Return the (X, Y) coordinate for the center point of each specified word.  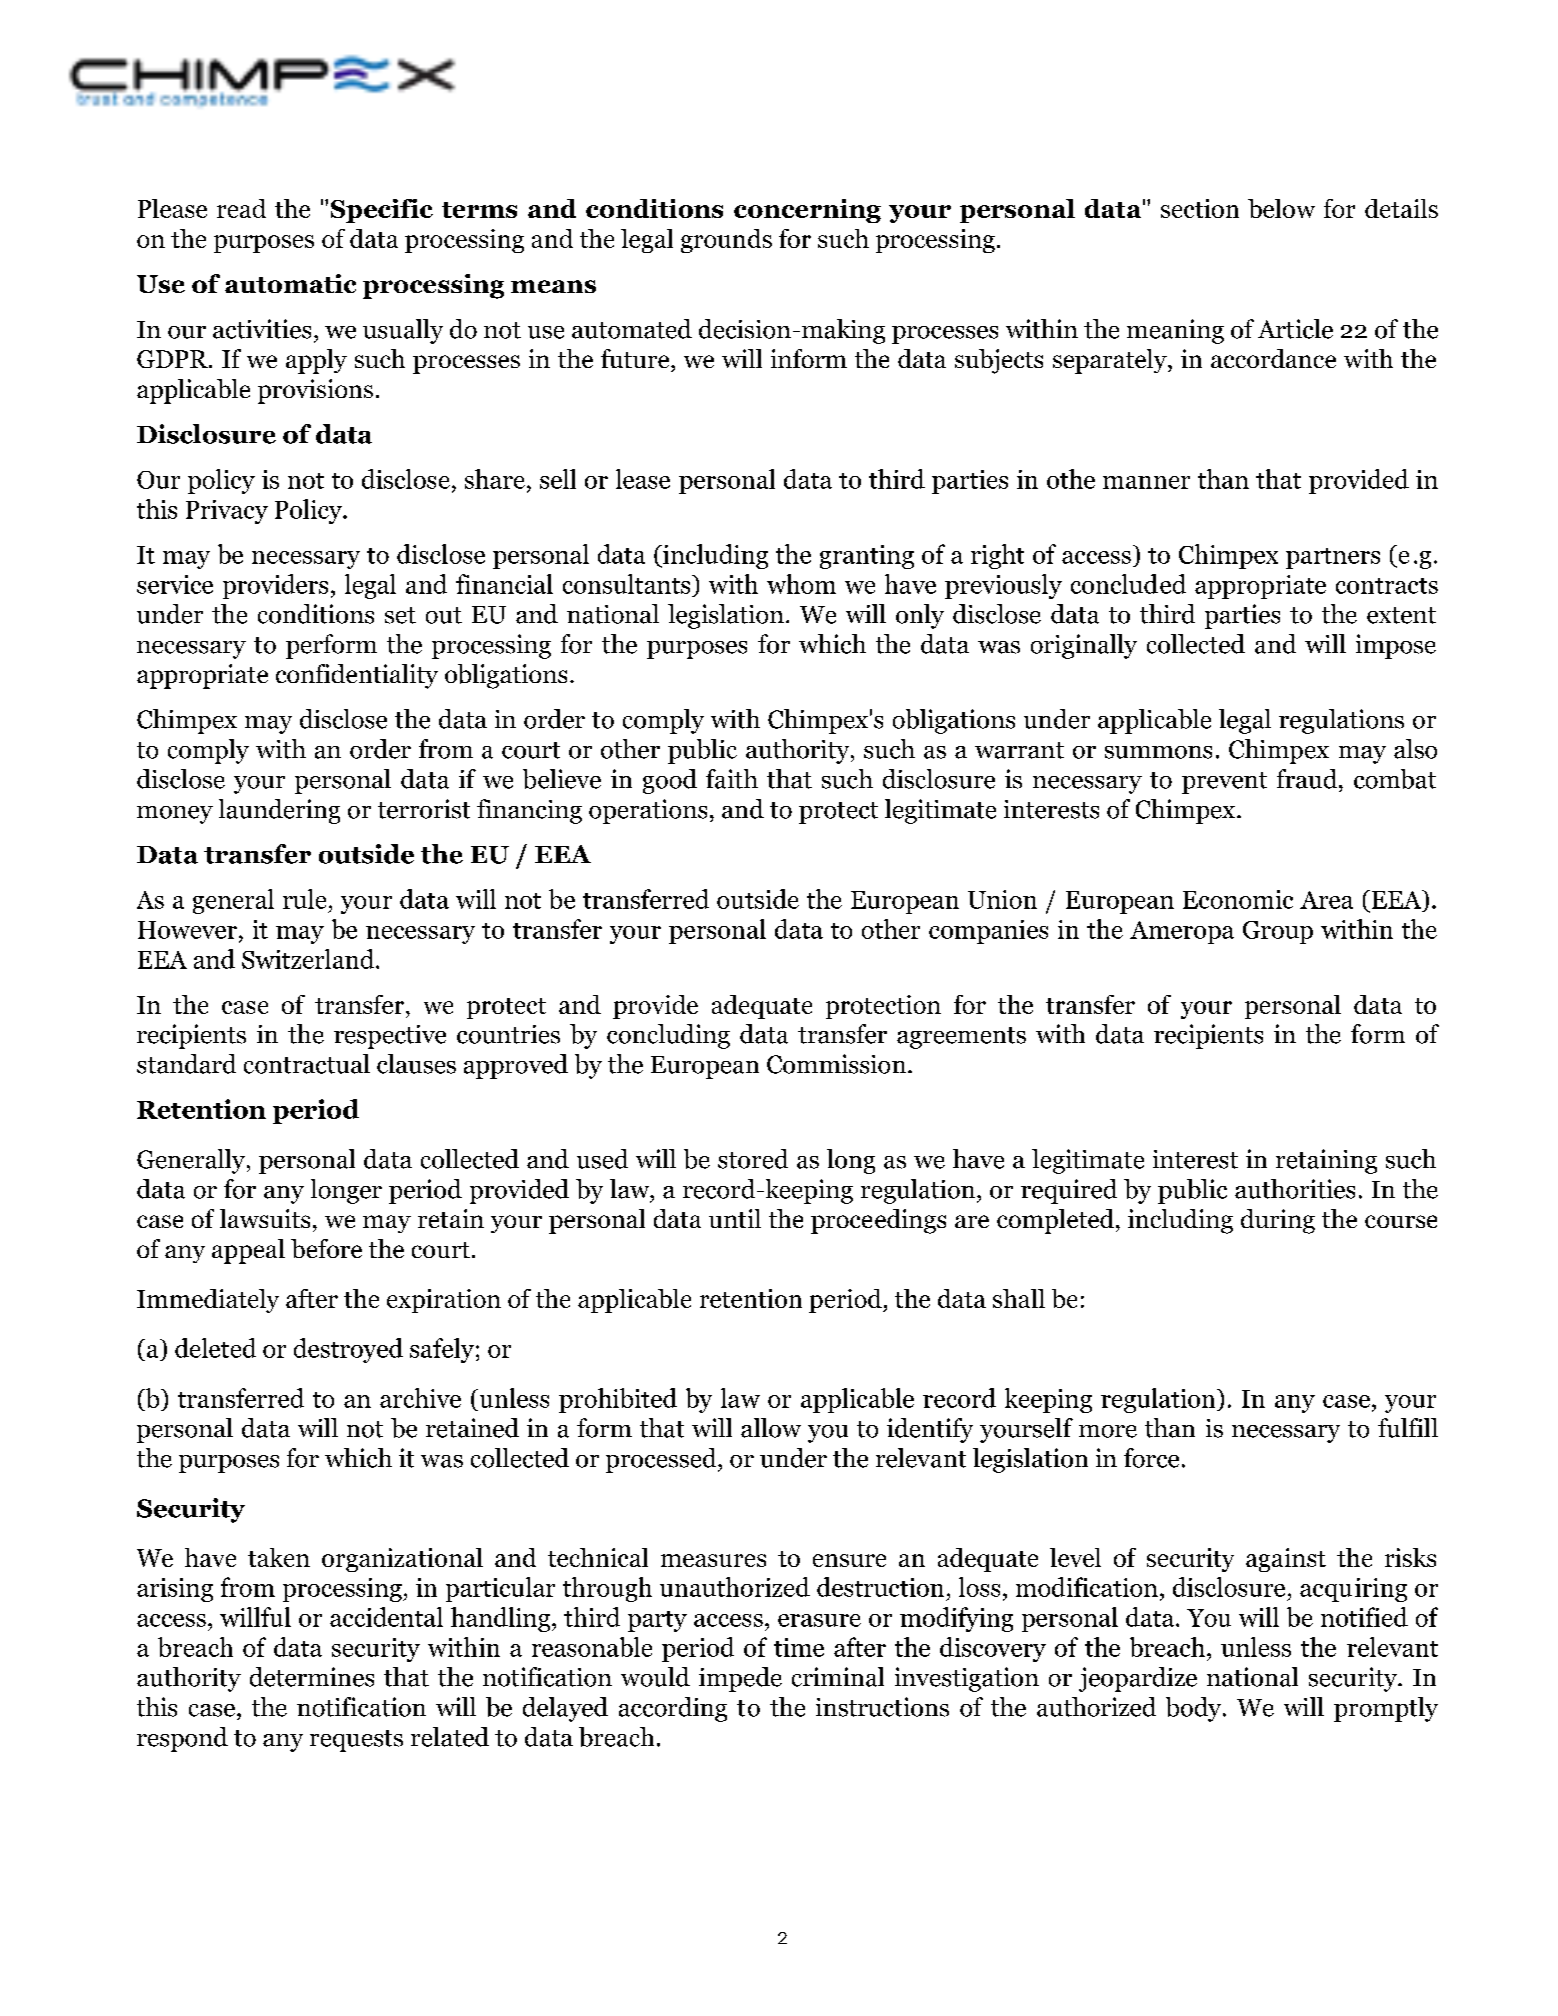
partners (1333, 558)
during (1278, 1221)
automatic (290, 283)
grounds (726, 241)
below (1281, 208)
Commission (836, 1064)
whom (801, 584)
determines (312, 1677)
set (400, 615)
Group (1278, 932)
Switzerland (308, 959)
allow (771, 1428)
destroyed (348, 1350)
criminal (838, 1677)
